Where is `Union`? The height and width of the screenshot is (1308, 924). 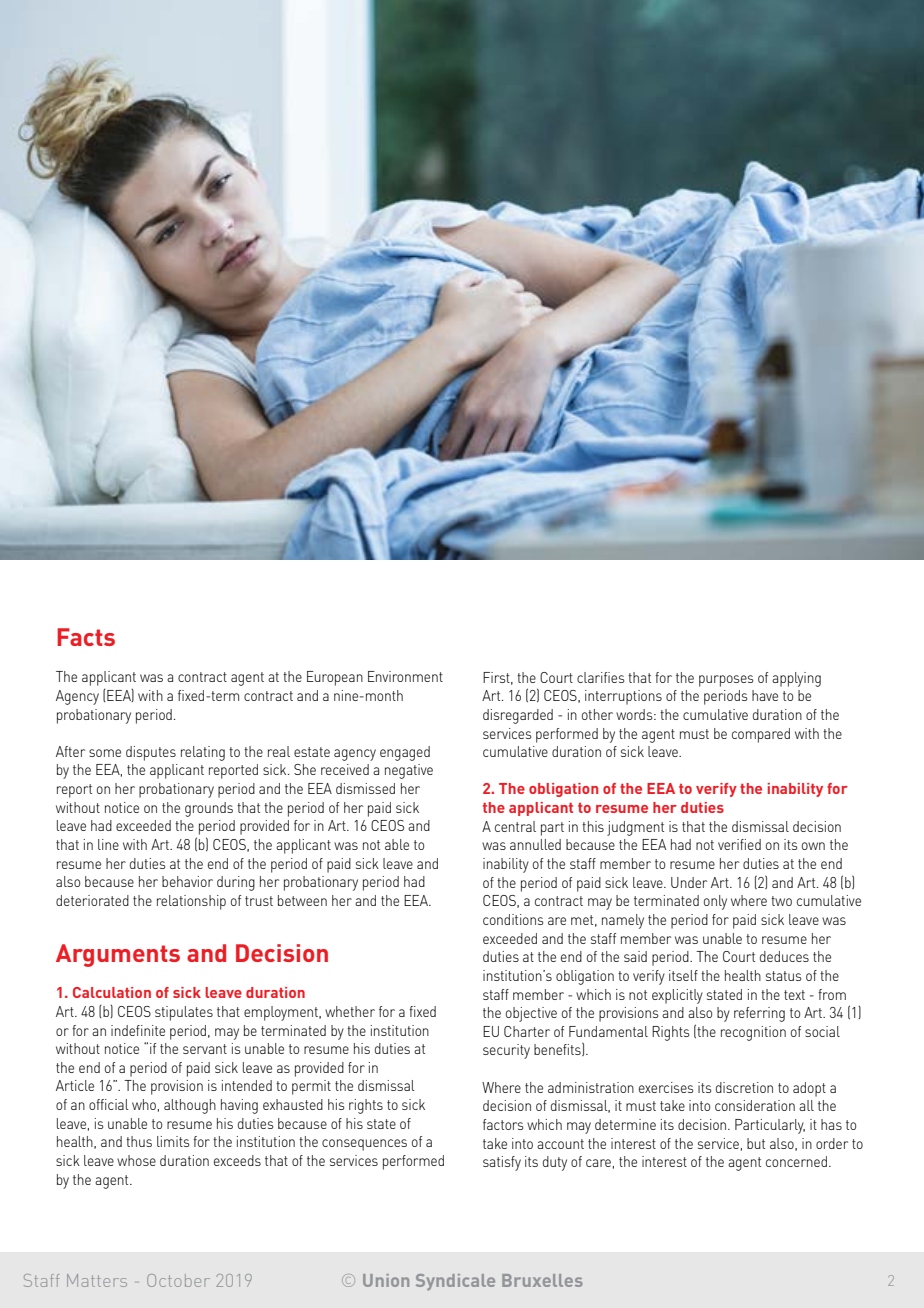 Union is located at coordinates (386, 1280).
